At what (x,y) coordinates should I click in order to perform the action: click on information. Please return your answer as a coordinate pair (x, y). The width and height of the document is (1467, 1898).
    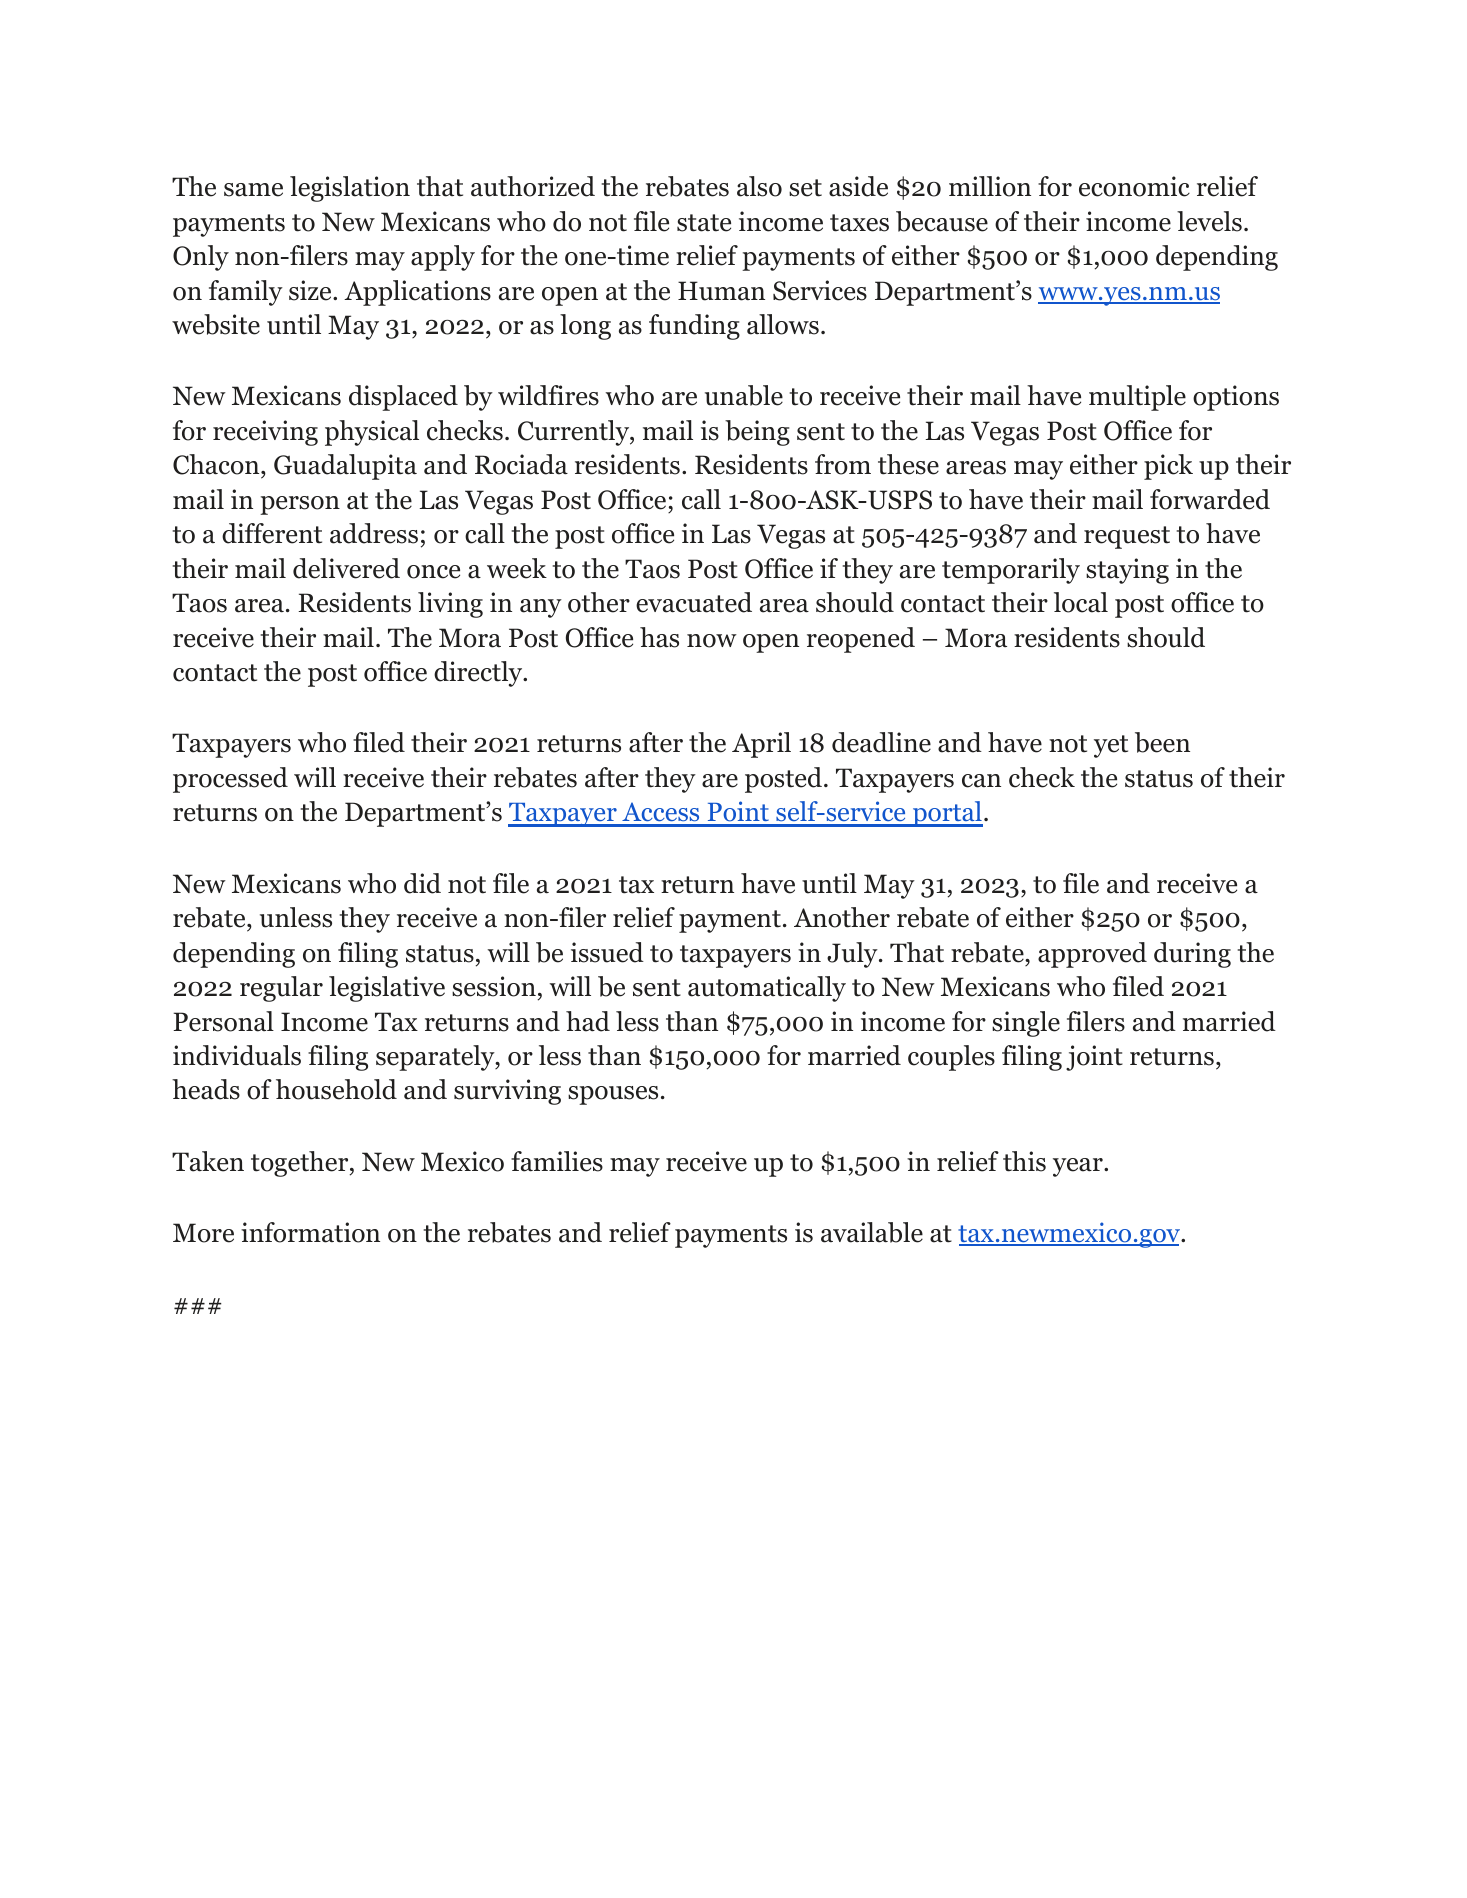
    Looking at the image, I should click on (310, 1232).
